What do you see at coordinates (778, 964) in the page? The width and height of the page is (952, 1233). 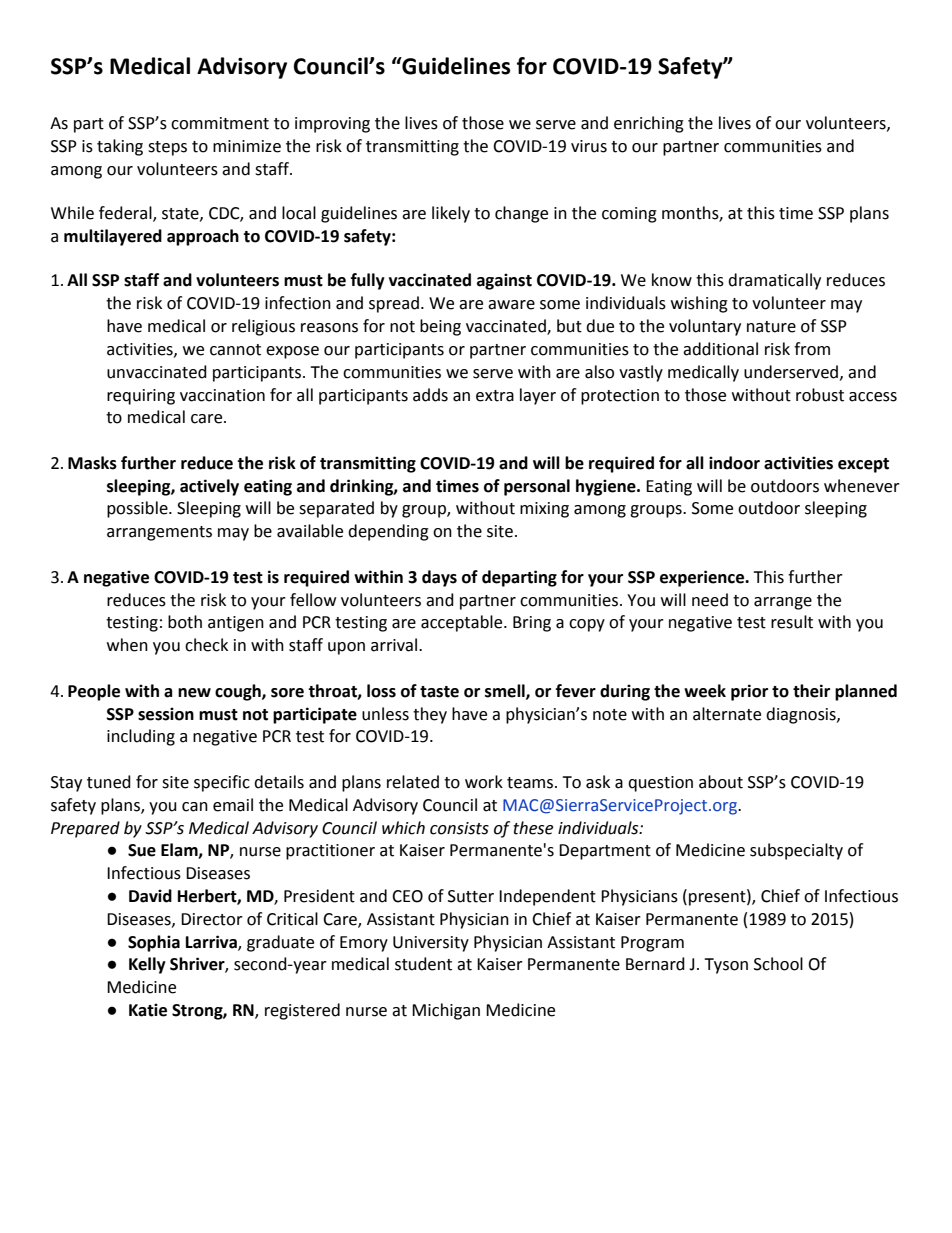 I see `School` at bounding box center [778, 964].
